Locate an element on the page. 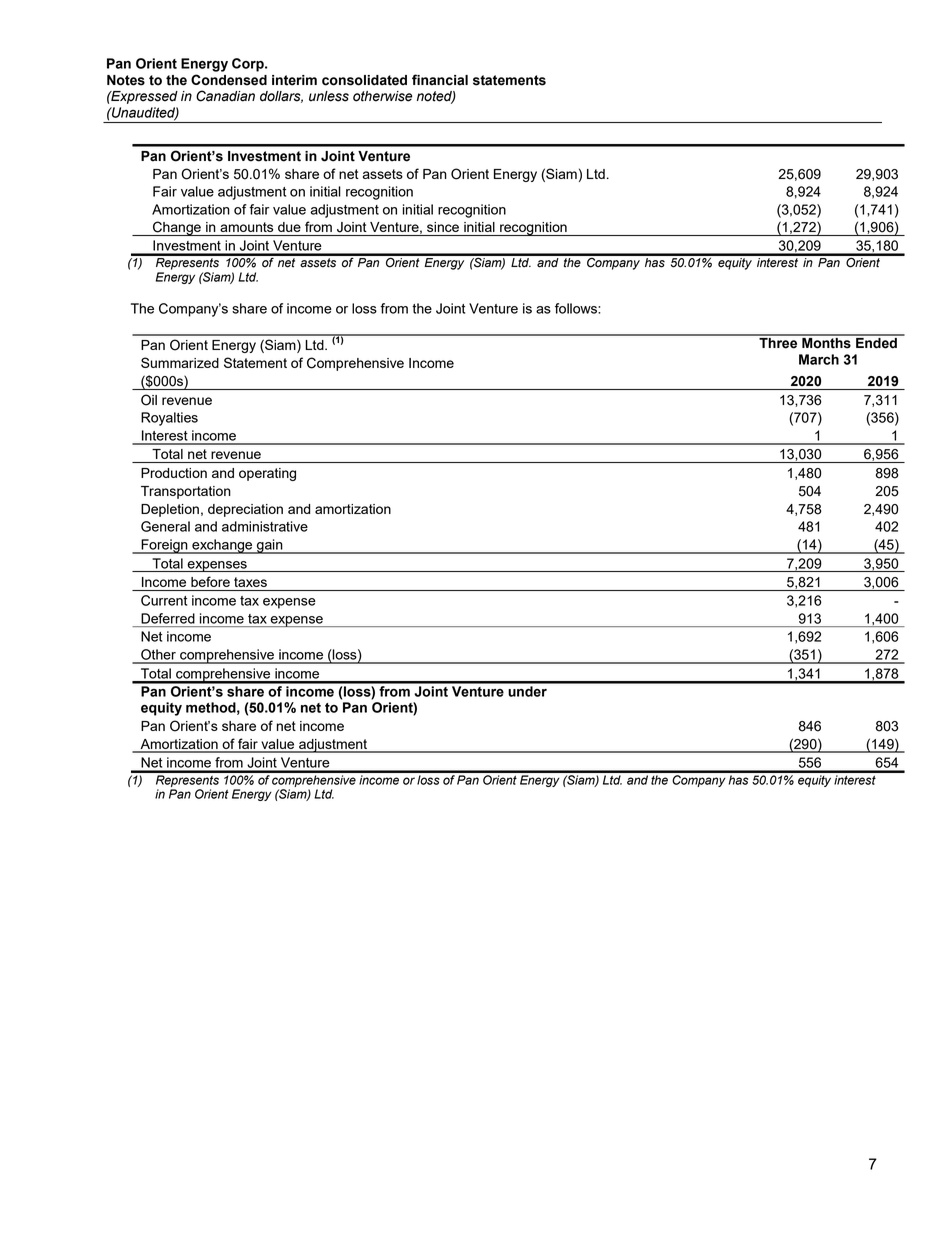 This page has height=1233, width=952. Current is located at coordinates (164, 600).
